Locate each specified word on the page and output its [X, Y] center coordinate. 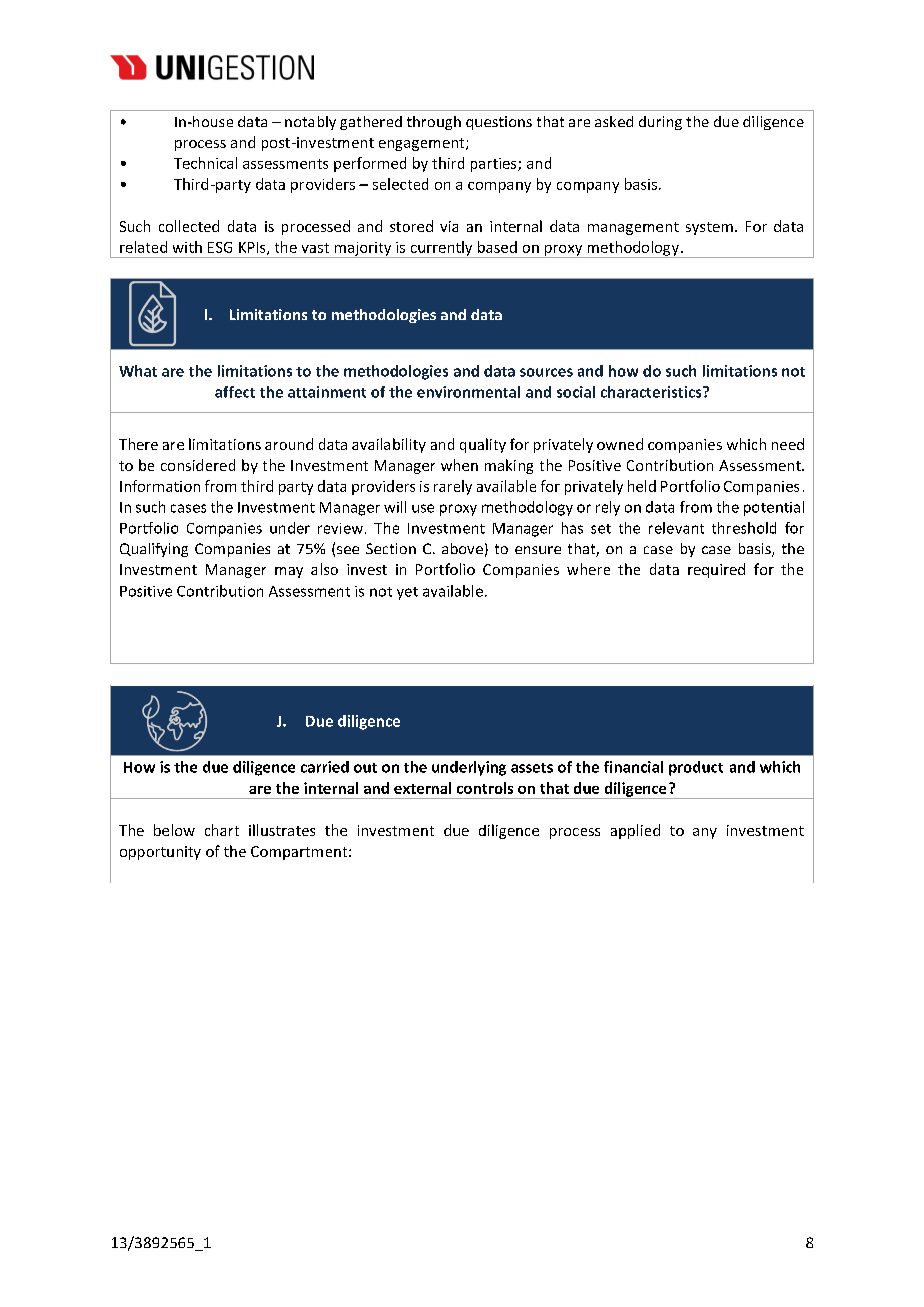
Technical [205, 163]
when [459, 465]
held [642, 486]
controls [485, 788]
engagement [423, 144]
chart [222, 830]
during [660, 123]
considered [198, 465]
